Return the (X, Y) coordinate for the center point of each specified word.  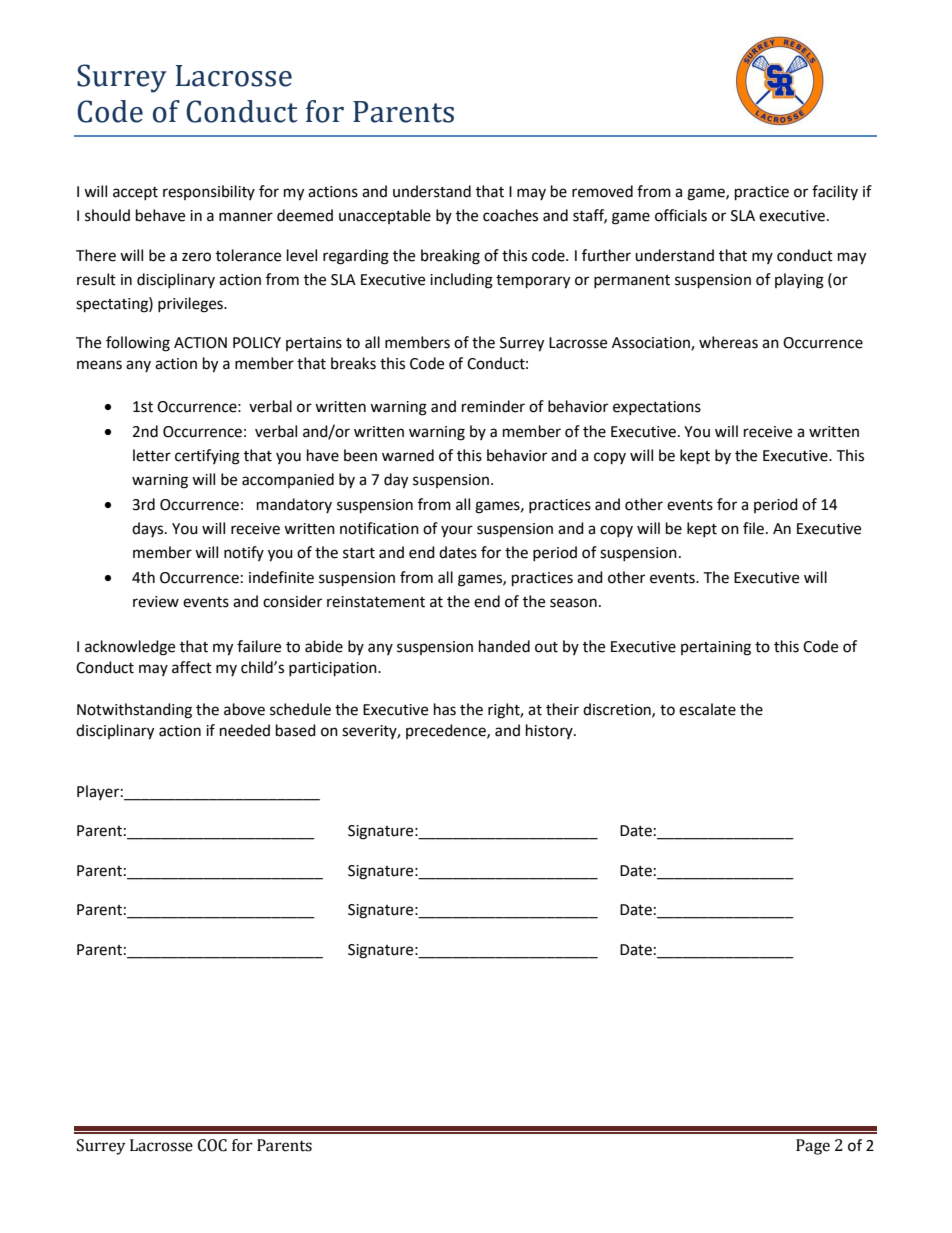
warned (408, 455)
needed (245, 730)
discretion (618, 710)
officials (681, 215)
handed (504, 646)
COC (212, 1145)
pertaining (716, 648)
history (550, 731)
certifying (207, 457)
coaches (510, 215)
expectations (657, 408)
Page (813, 1147)
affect (192, 667)
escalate (707, 709)
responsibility (209, 192)
